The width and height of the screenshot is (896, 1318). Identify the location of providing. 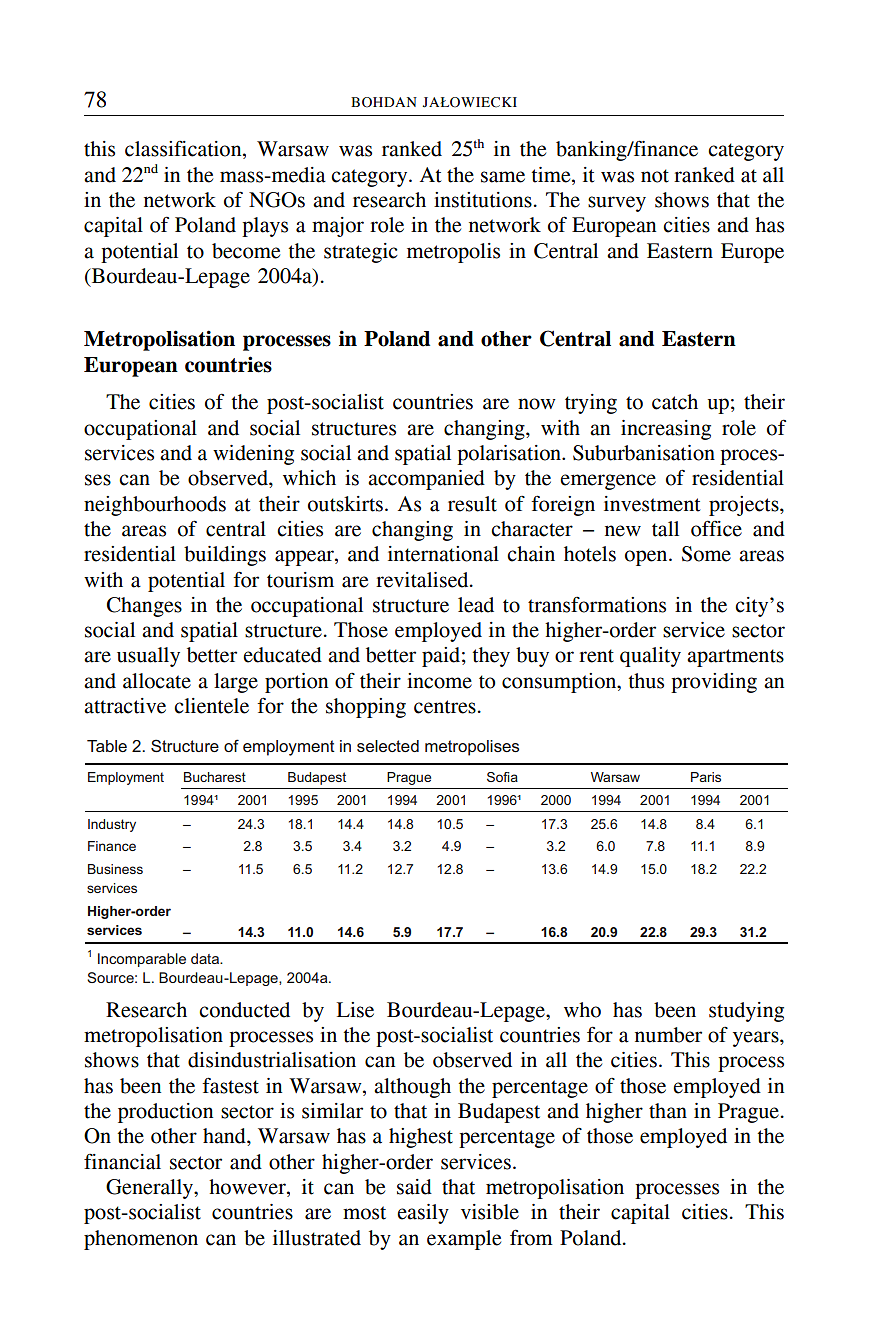
(714, 683).
